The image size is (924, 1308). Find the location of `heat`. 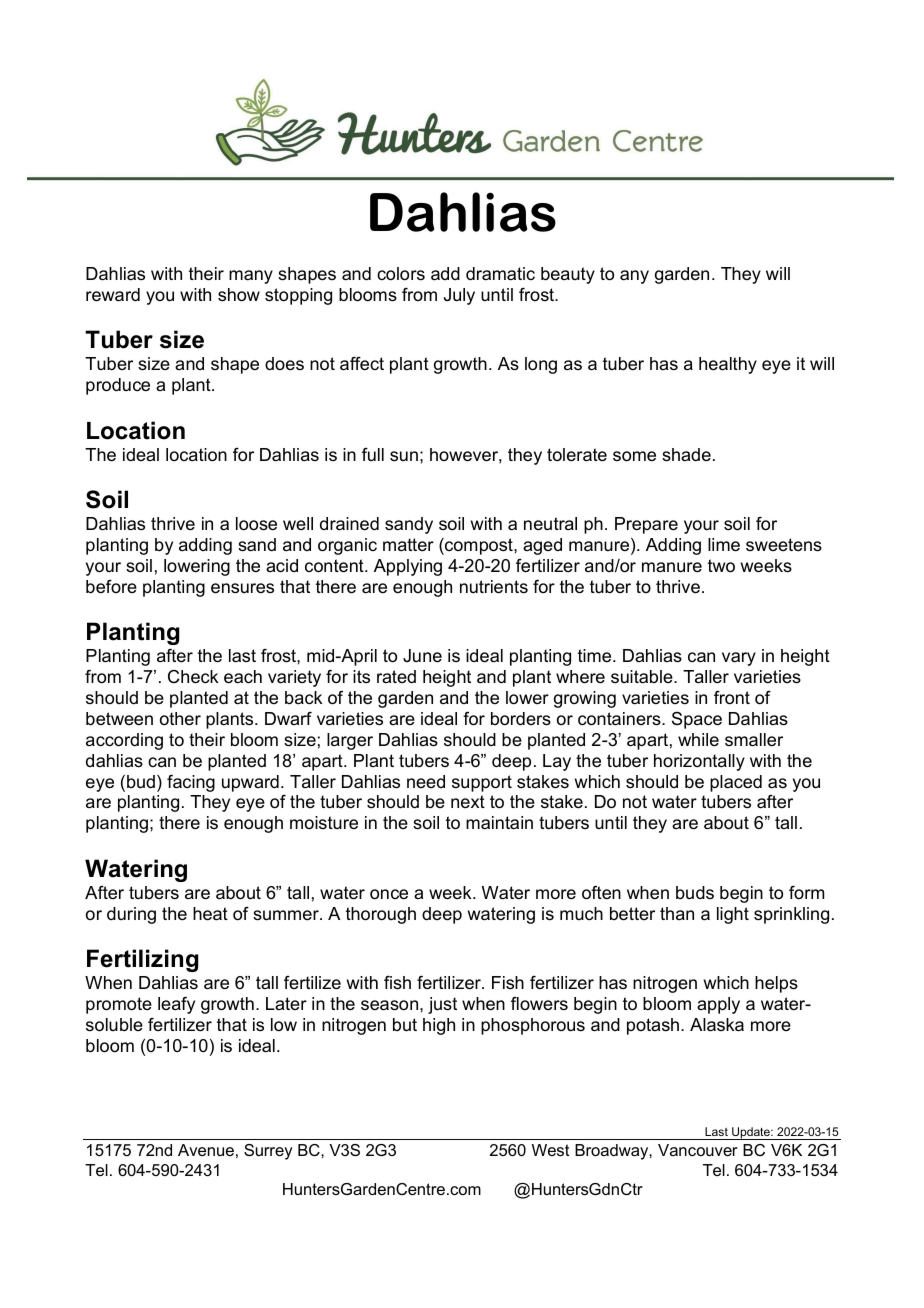

heat is located at coordinates (210, 914).
